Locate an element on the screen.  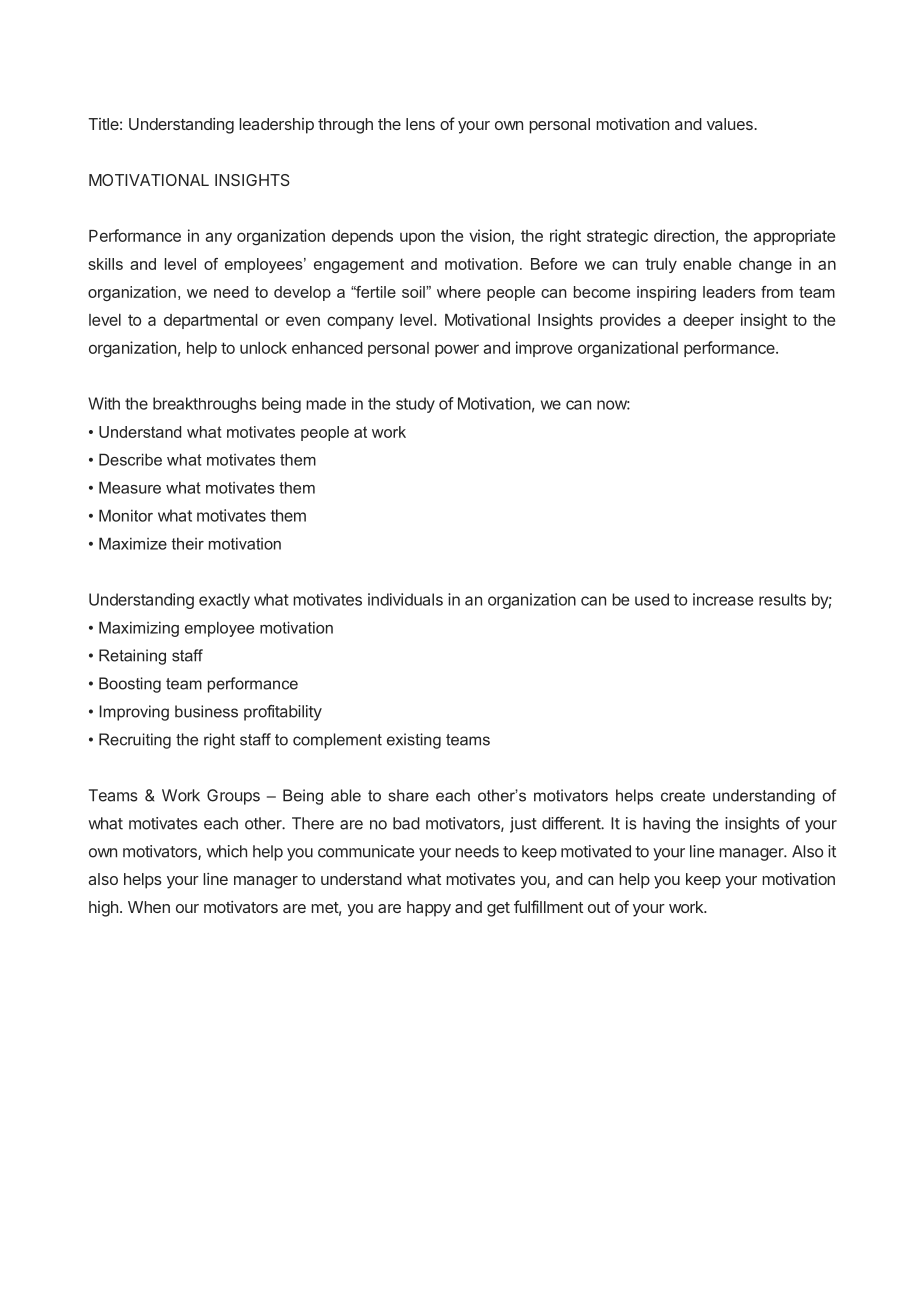
lens is located at coordinates (420, 124).
